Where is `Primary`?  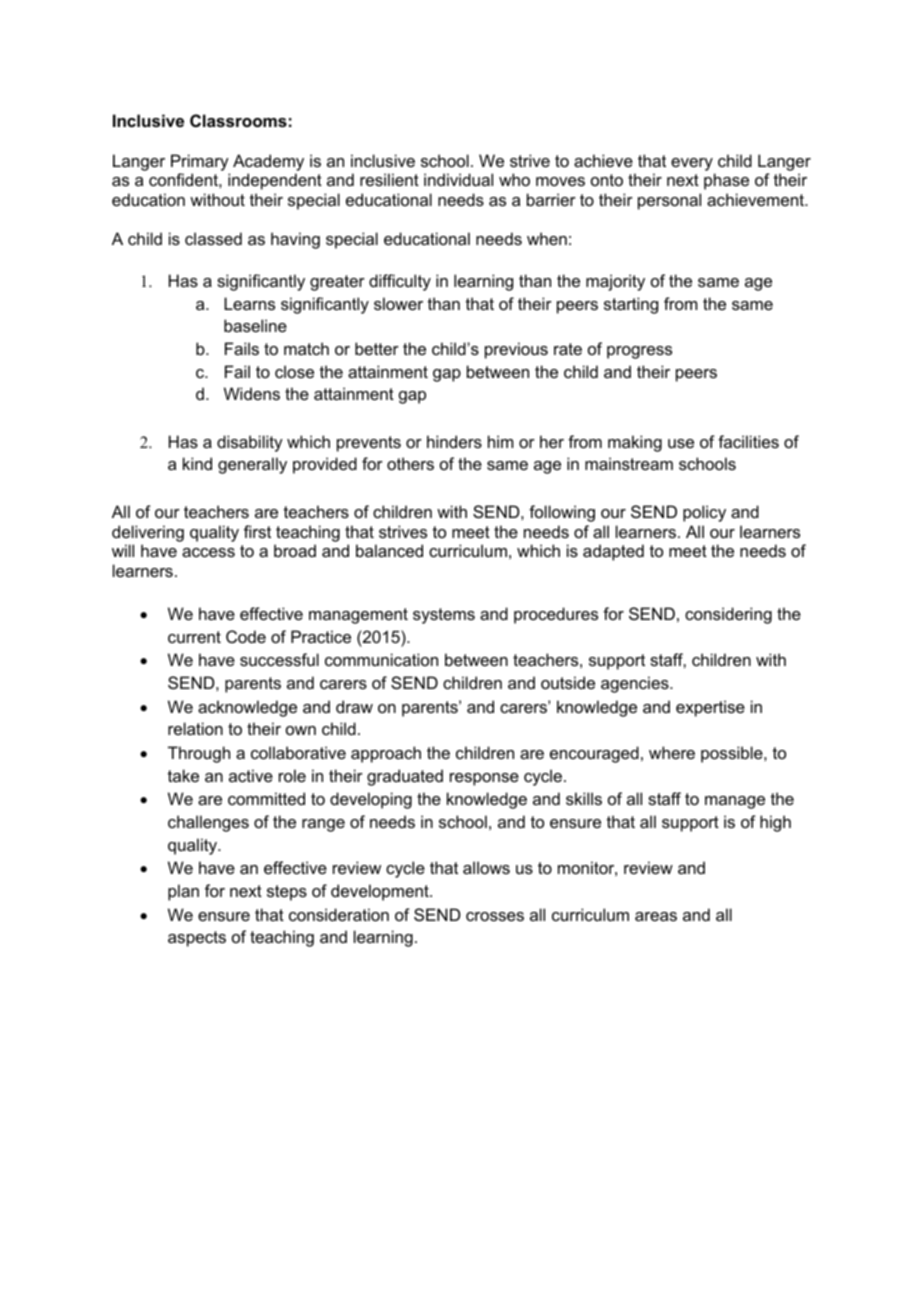
Primary is located at coordinates (200, 162).
